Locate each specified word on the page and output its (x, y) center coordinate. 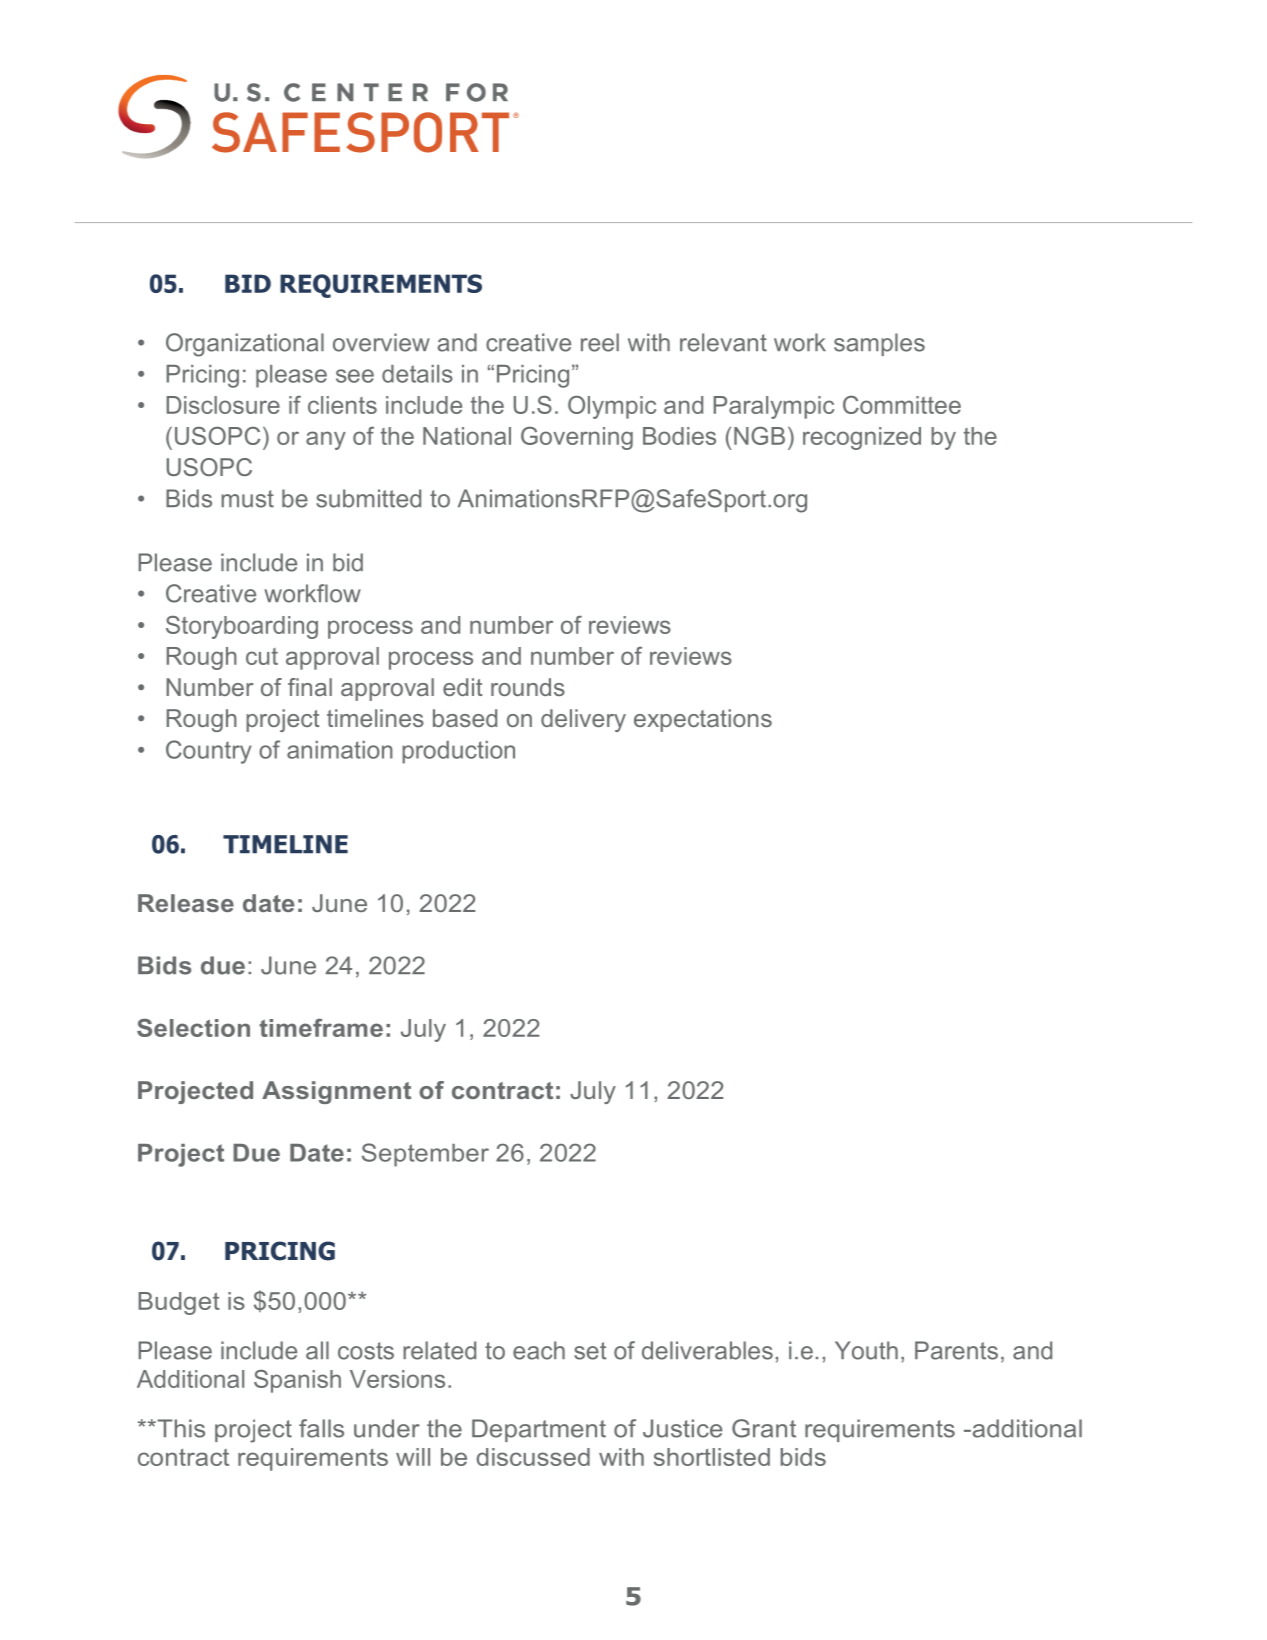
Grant (764, 1428)
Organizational (245, 345)
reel (600, 342)
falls (321, 1428)
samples (879, 344)
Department (539, 1430)
